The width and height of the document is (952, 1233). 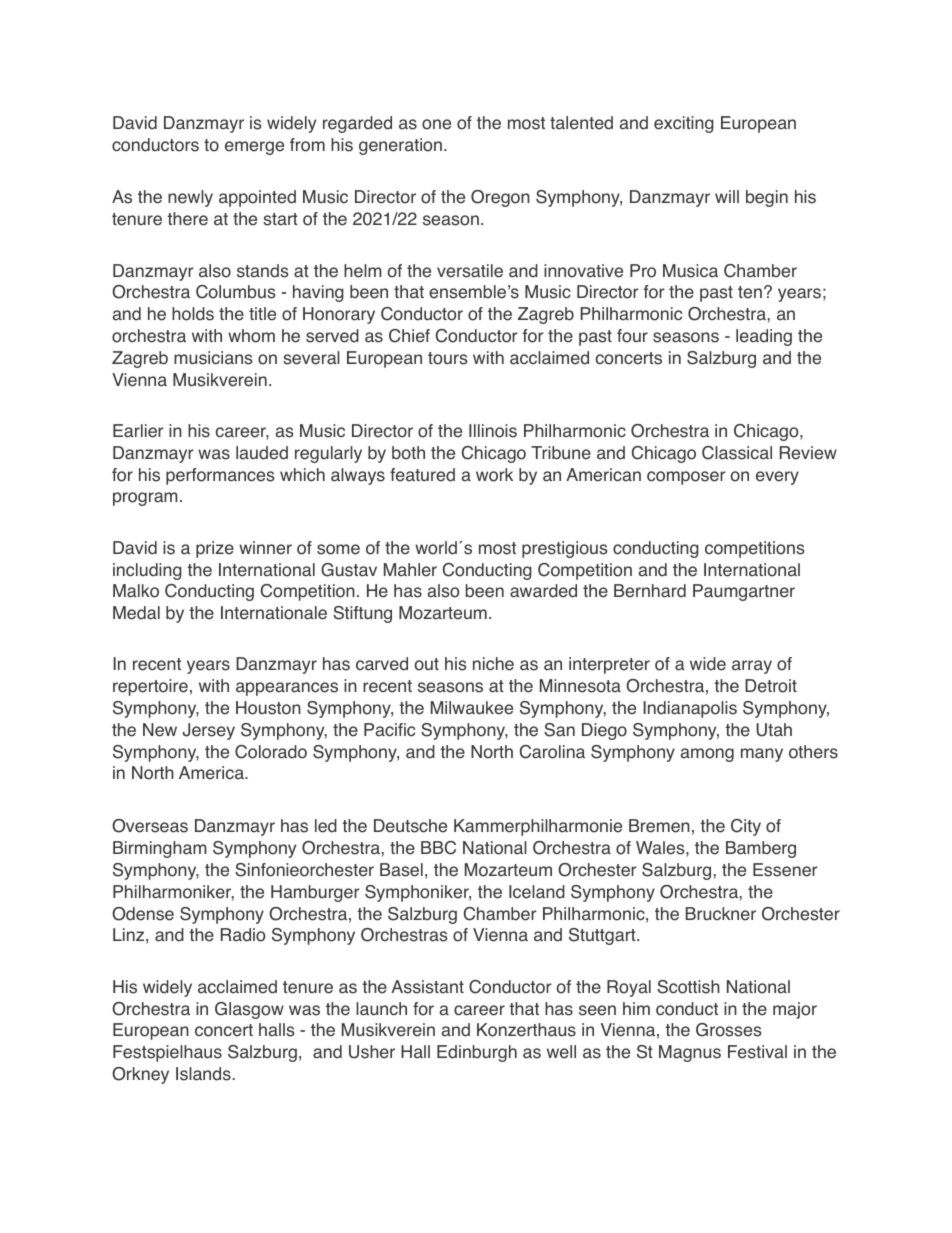 I want to click on one, so click(x=436, y=124).
